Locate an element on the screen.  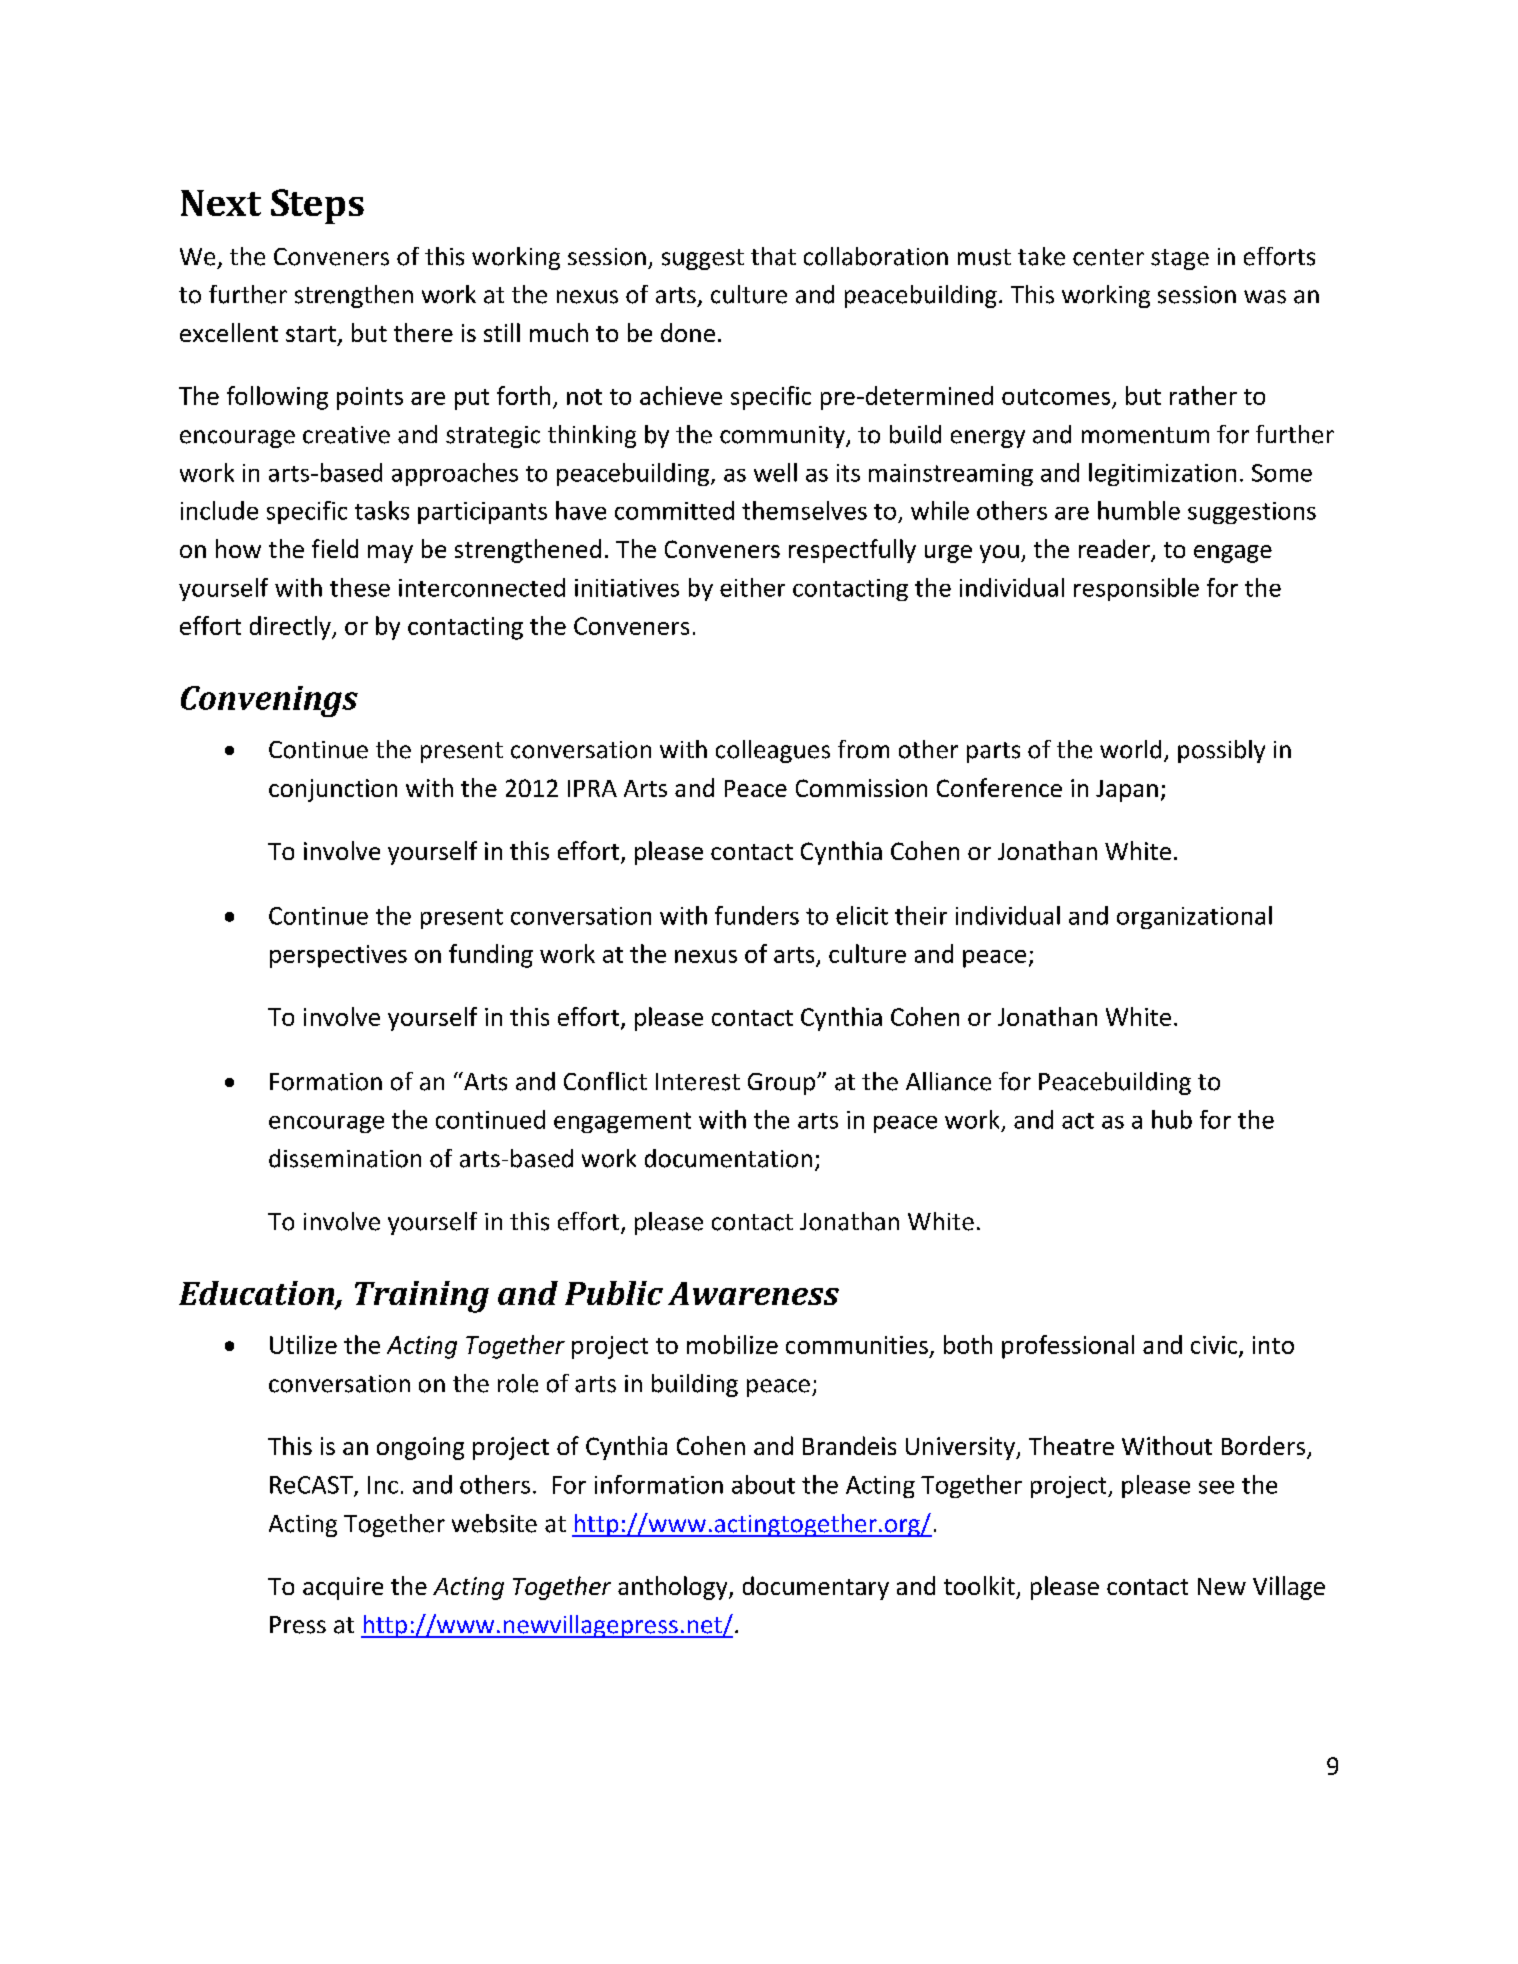
either is located at coordinates (752, 587).
